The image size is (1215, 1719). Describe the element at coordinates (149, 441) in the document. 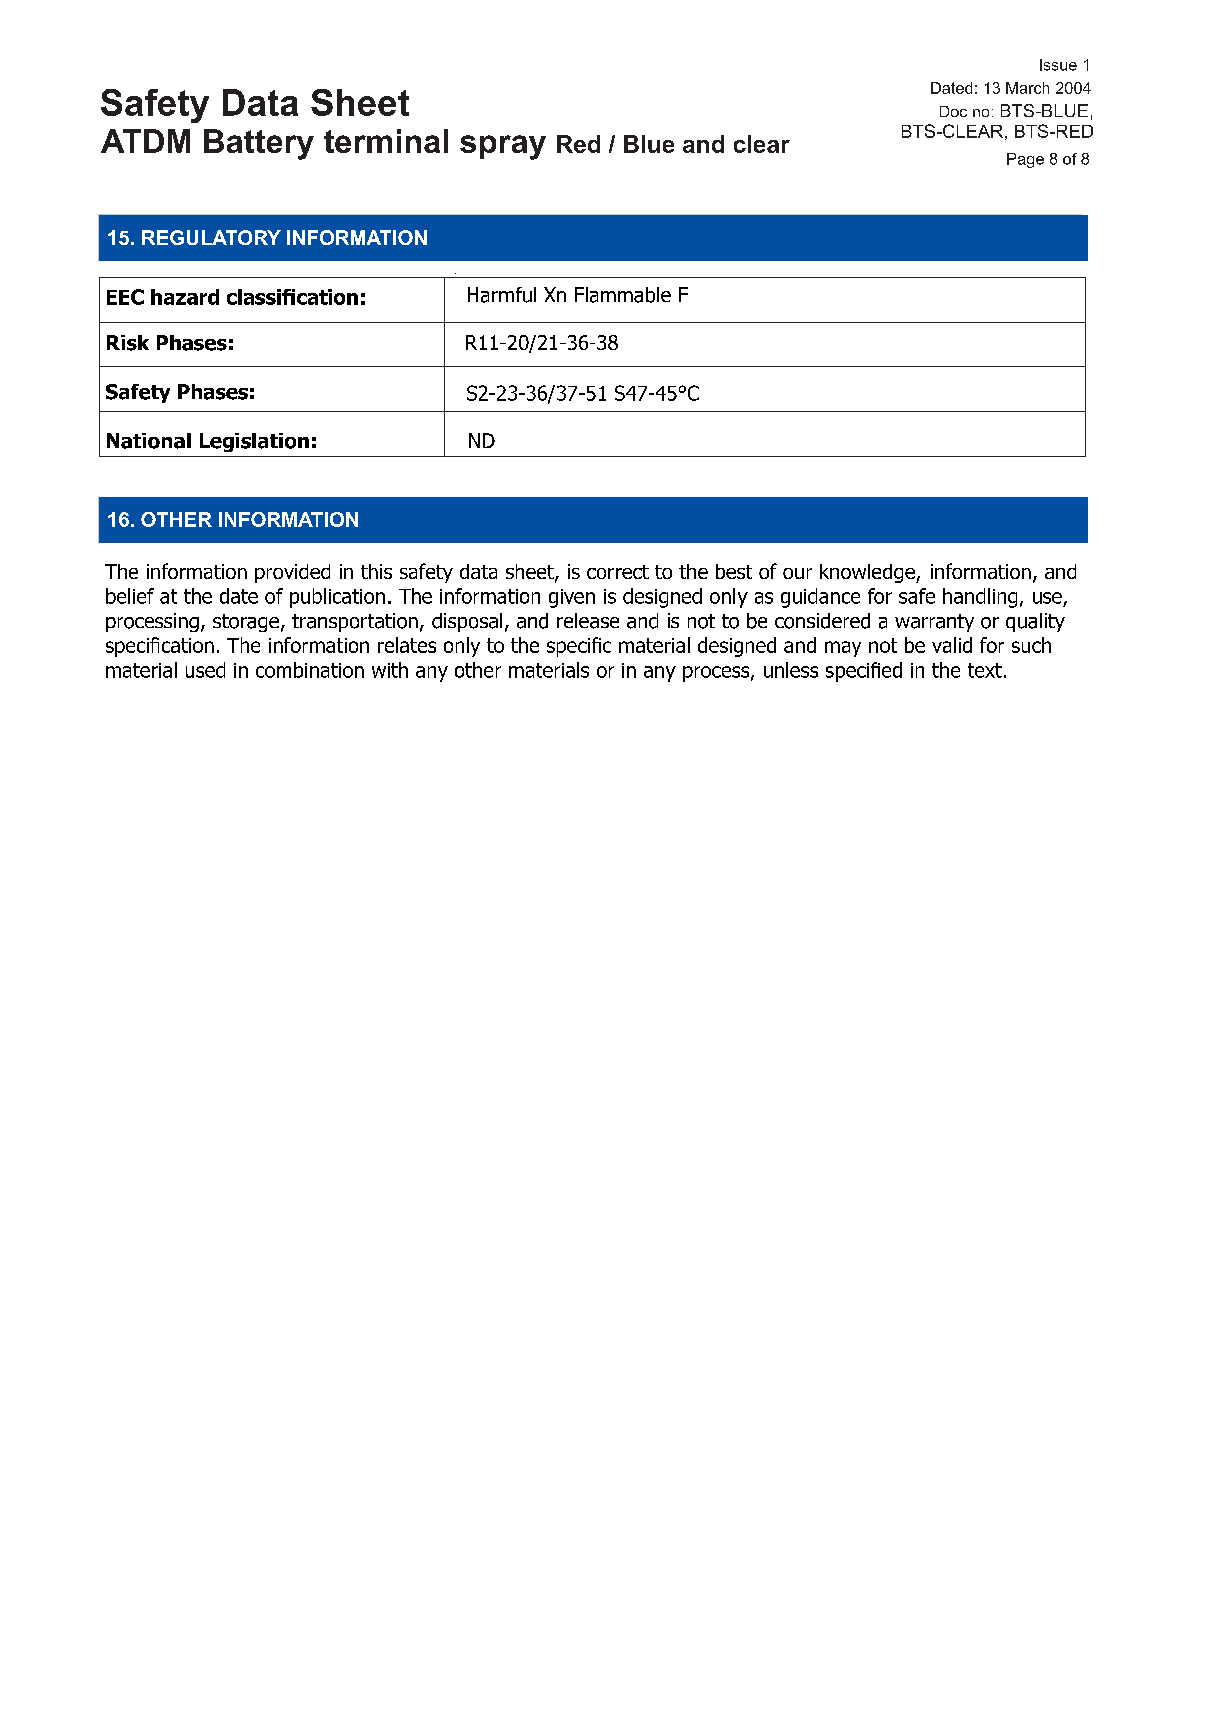

I see `National` at that location.
